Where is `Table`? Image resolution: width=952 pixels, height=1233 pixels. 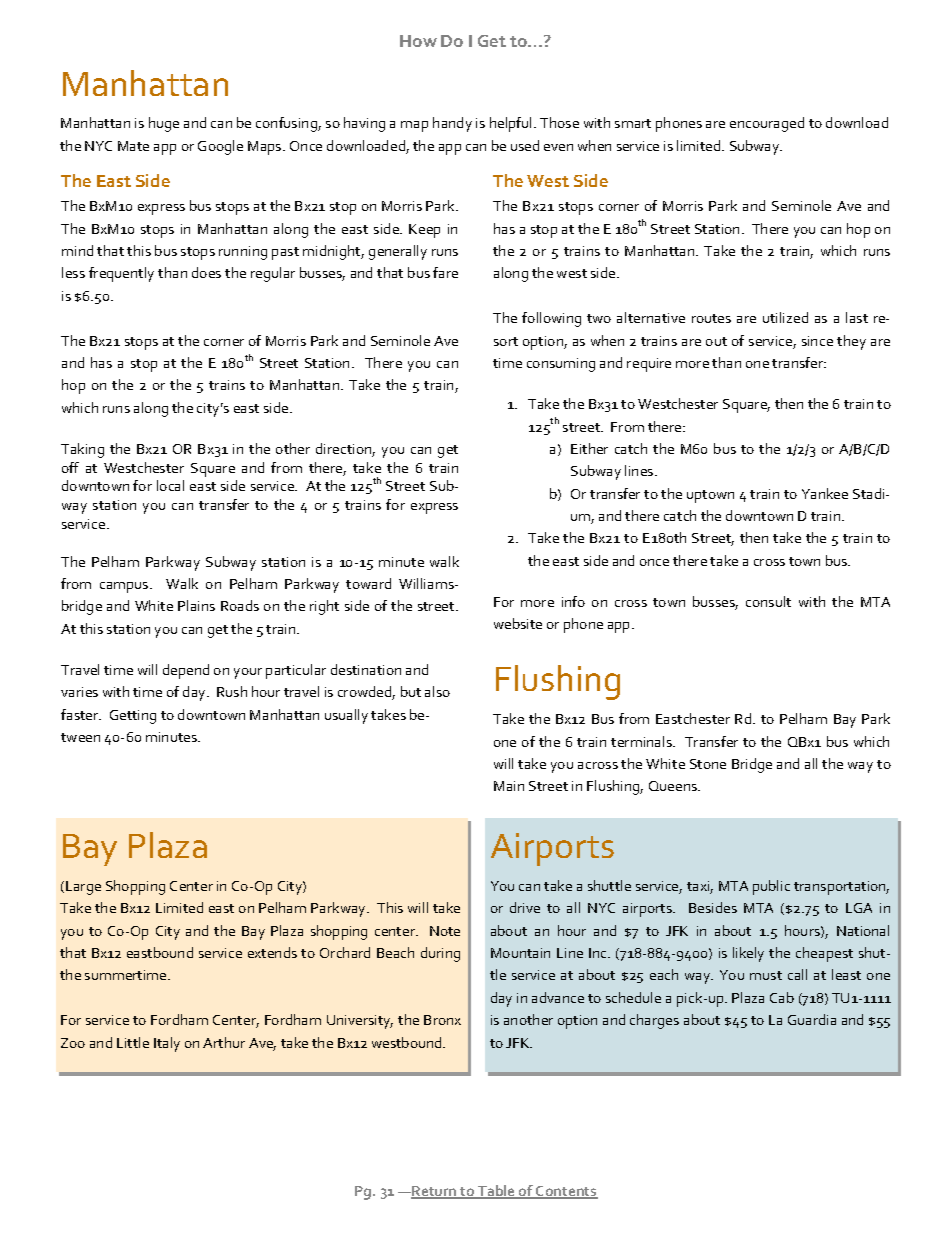
Table is located at coordinates (497, 1192).
